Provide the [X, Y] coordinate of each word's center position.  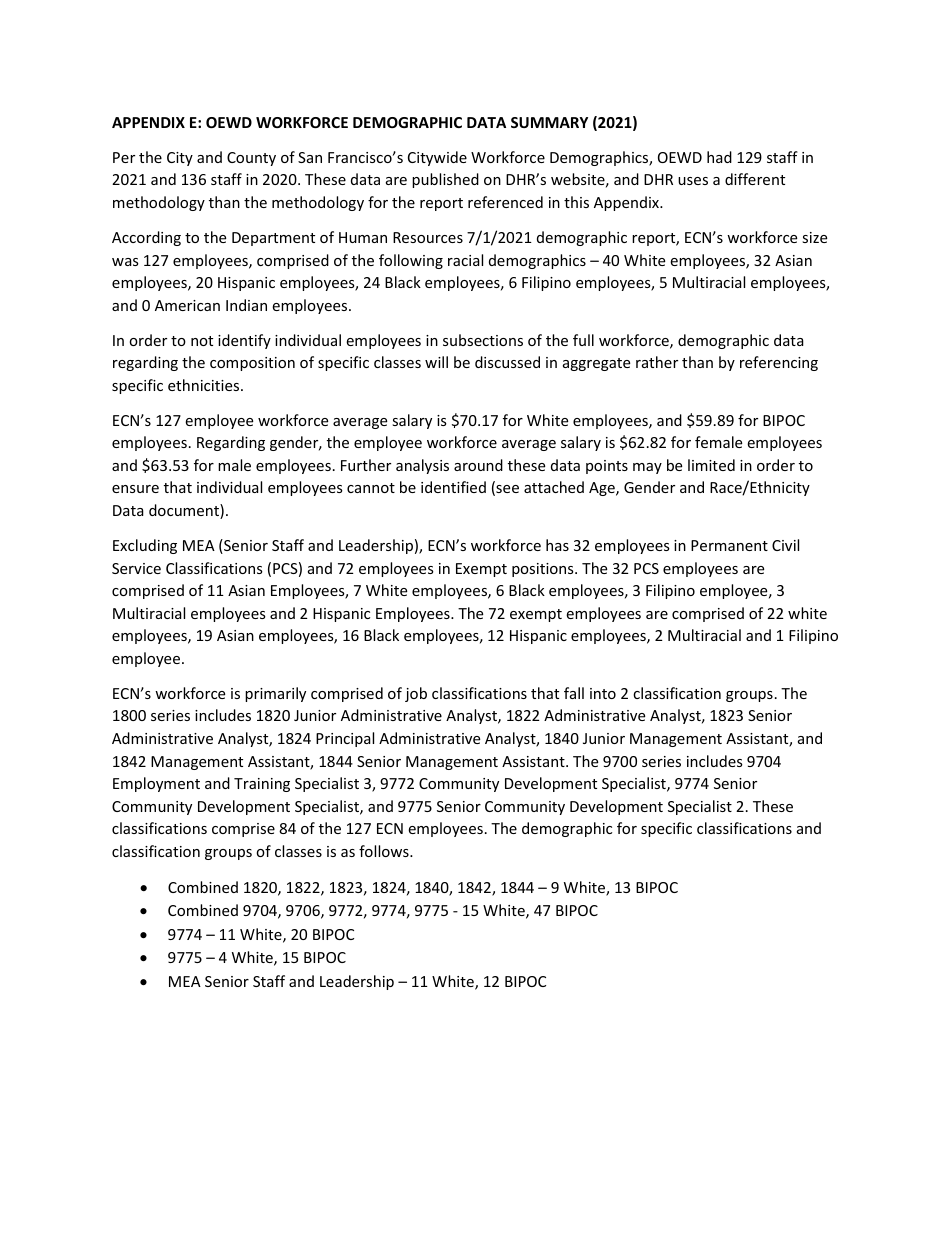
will [436, 362]
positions [544, 570]
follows [385, 851]
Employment [156, 784]
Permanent [729, 545]
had [719, 157]
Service [136, 568]
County [251, 159]
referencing [779, 363]
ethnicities [205, 385]
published [445, 180]
